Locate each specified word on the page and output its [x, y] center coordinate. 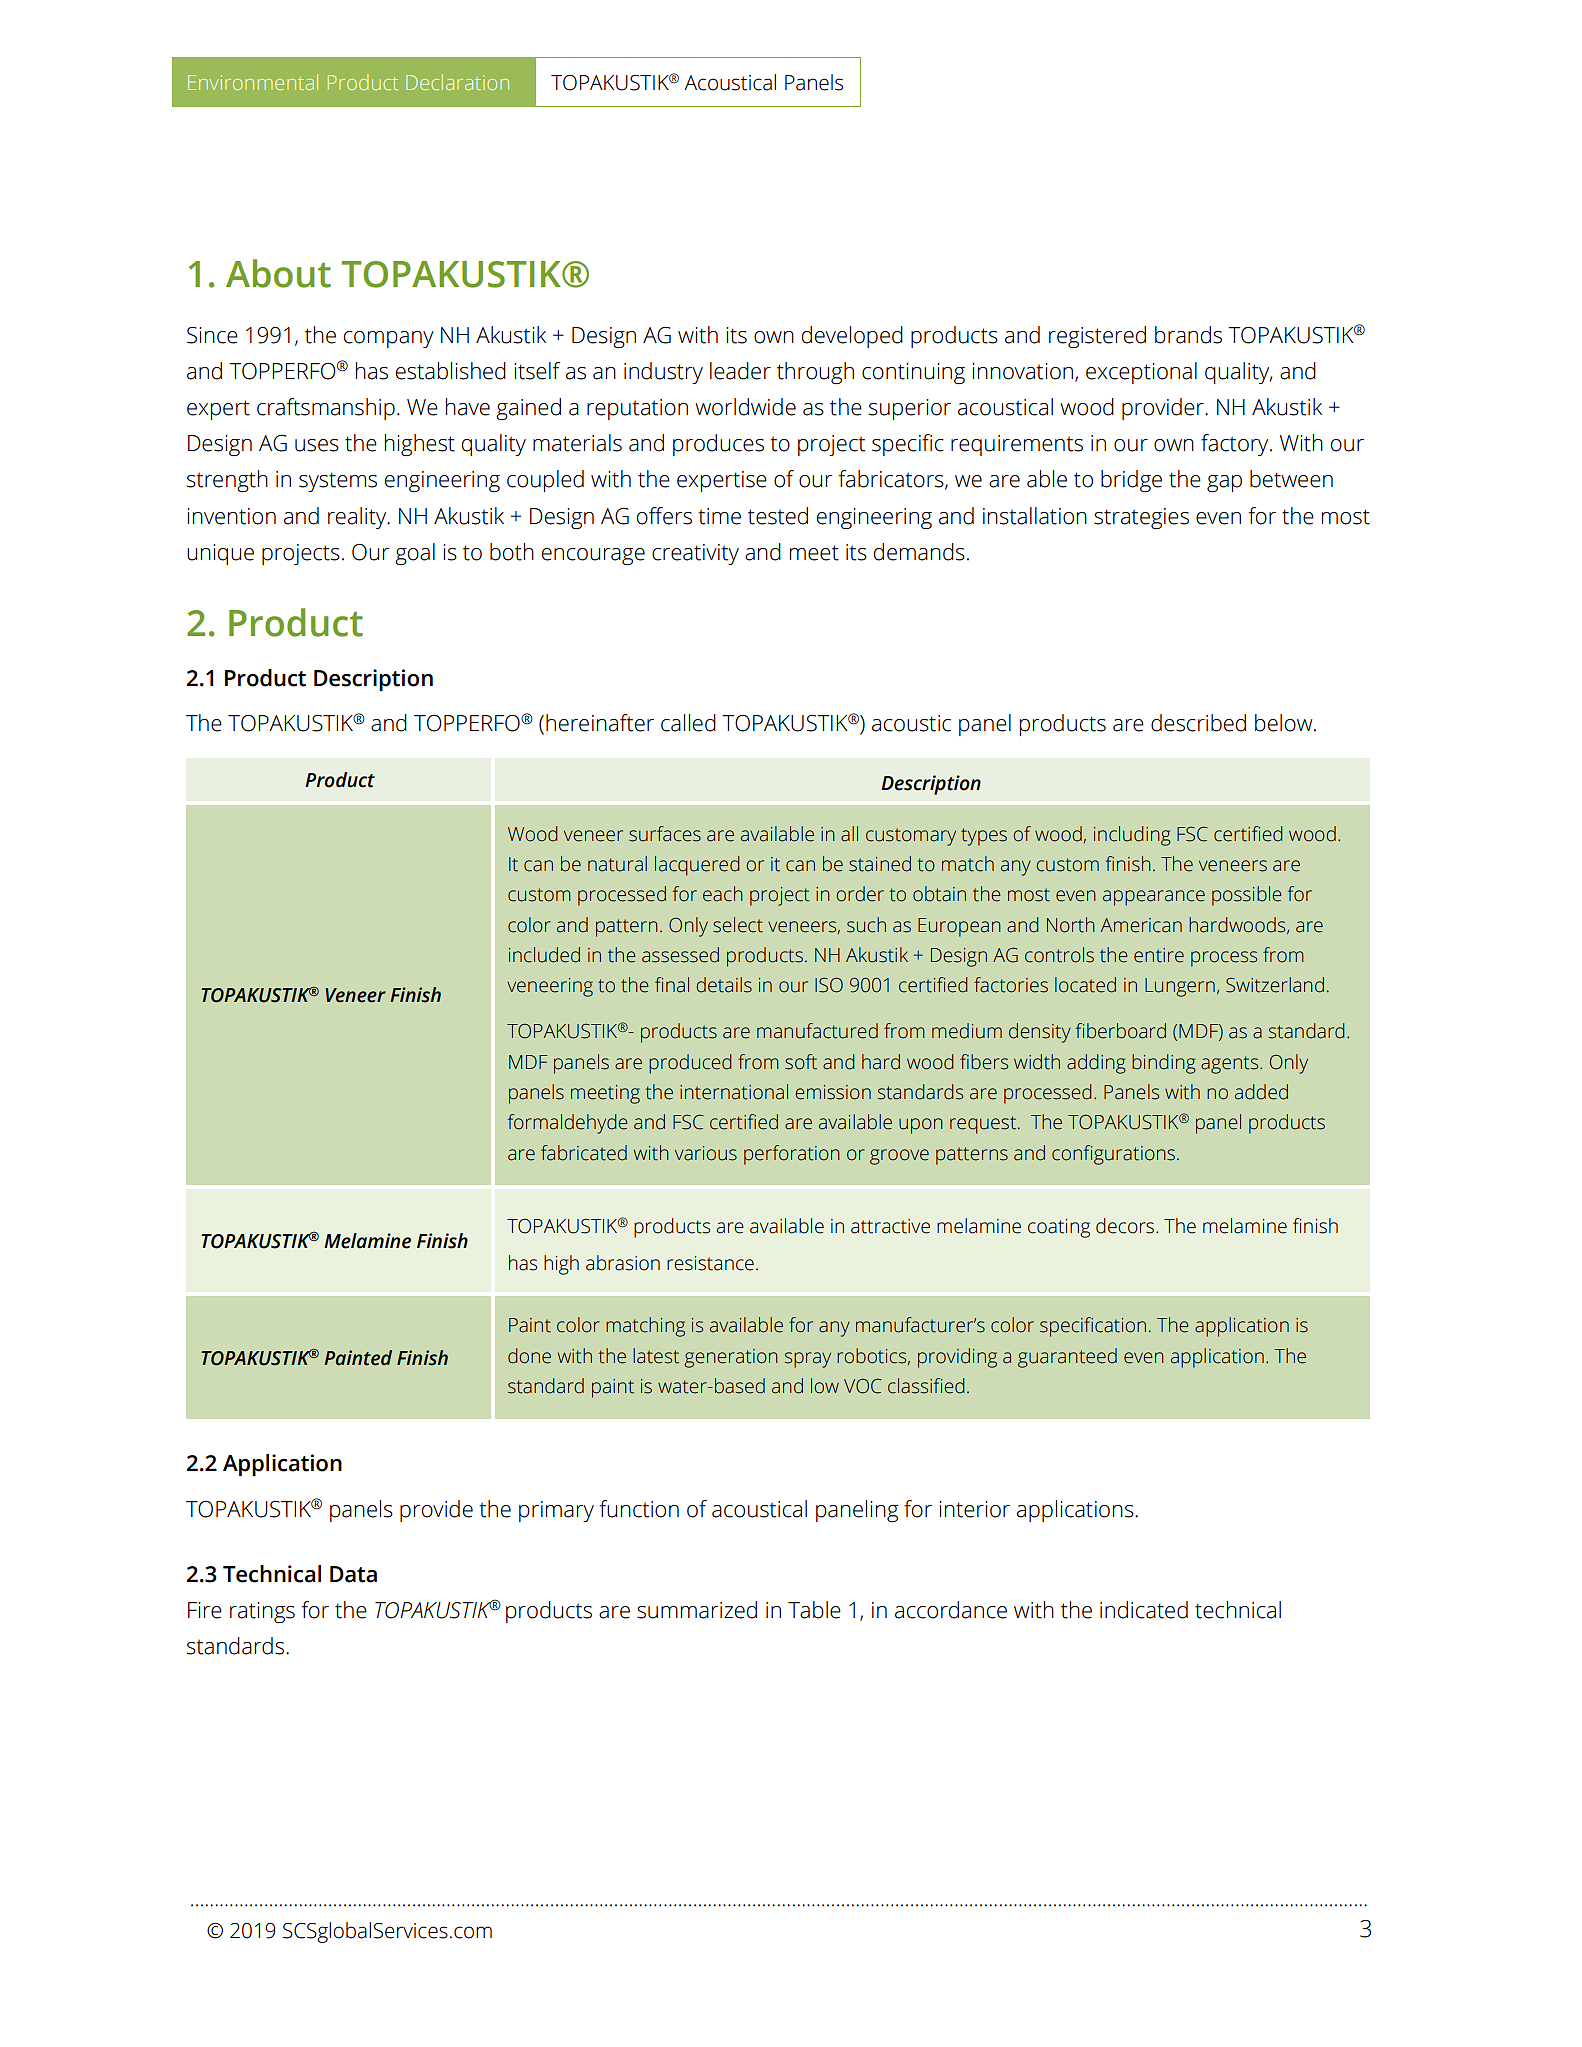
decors [1126, 1226]
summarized [697, 1610]
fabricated [584, 1153]
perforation [792, 1155]
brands [1188, 335]
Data [353, 1574]
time [719, 516]
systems [338, 482]
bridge [1131, 481]
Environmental [253, 82]
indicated [1144, 1610]
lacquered [697, 866]
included [544, 955]
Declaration [457, 82]
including [1132, 836]
